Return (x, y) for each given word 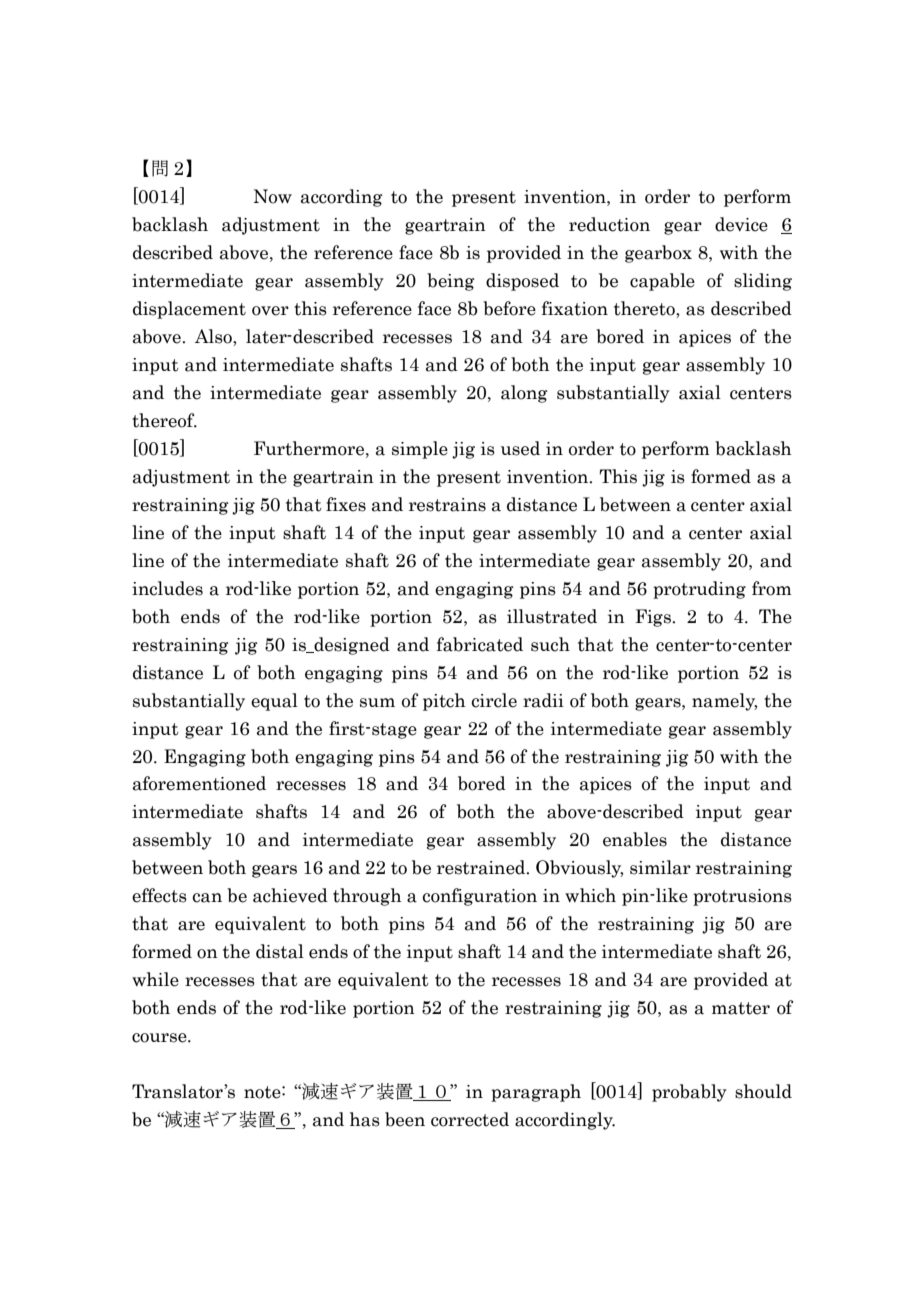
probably (689, 1093)
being (451, 282)
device (741, 224)
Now (272, 196)
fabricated (480, 644)
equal (274, 702)
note (263, 1092)
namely (724, 702)
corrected (470, 1119)
